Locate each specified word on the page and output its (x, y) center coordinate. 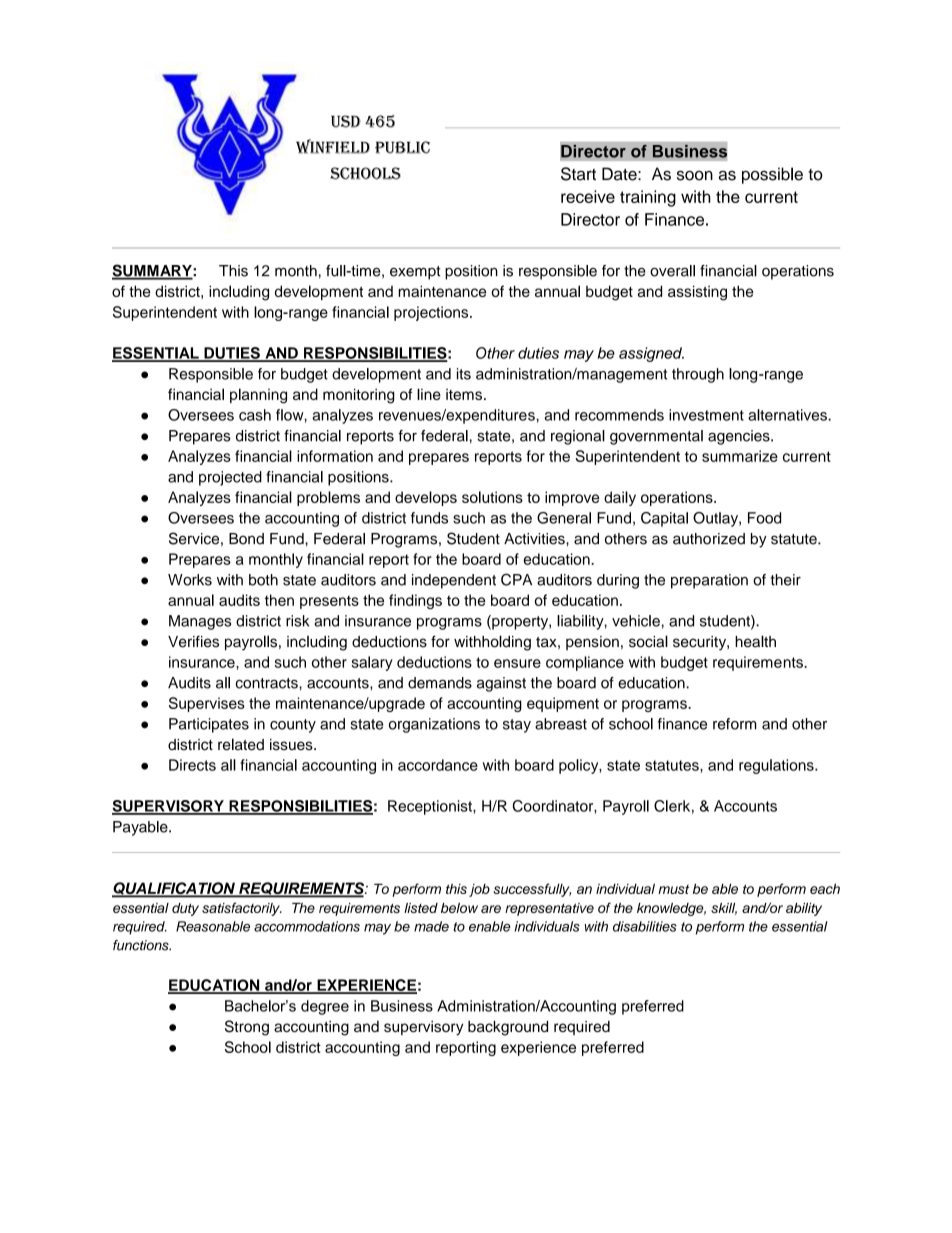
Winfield (333, 146)
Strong (247, 1028)
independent (454, 581)
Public (402, 147)
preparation (709, 581)
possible (772, 175)
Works (190, 580)
